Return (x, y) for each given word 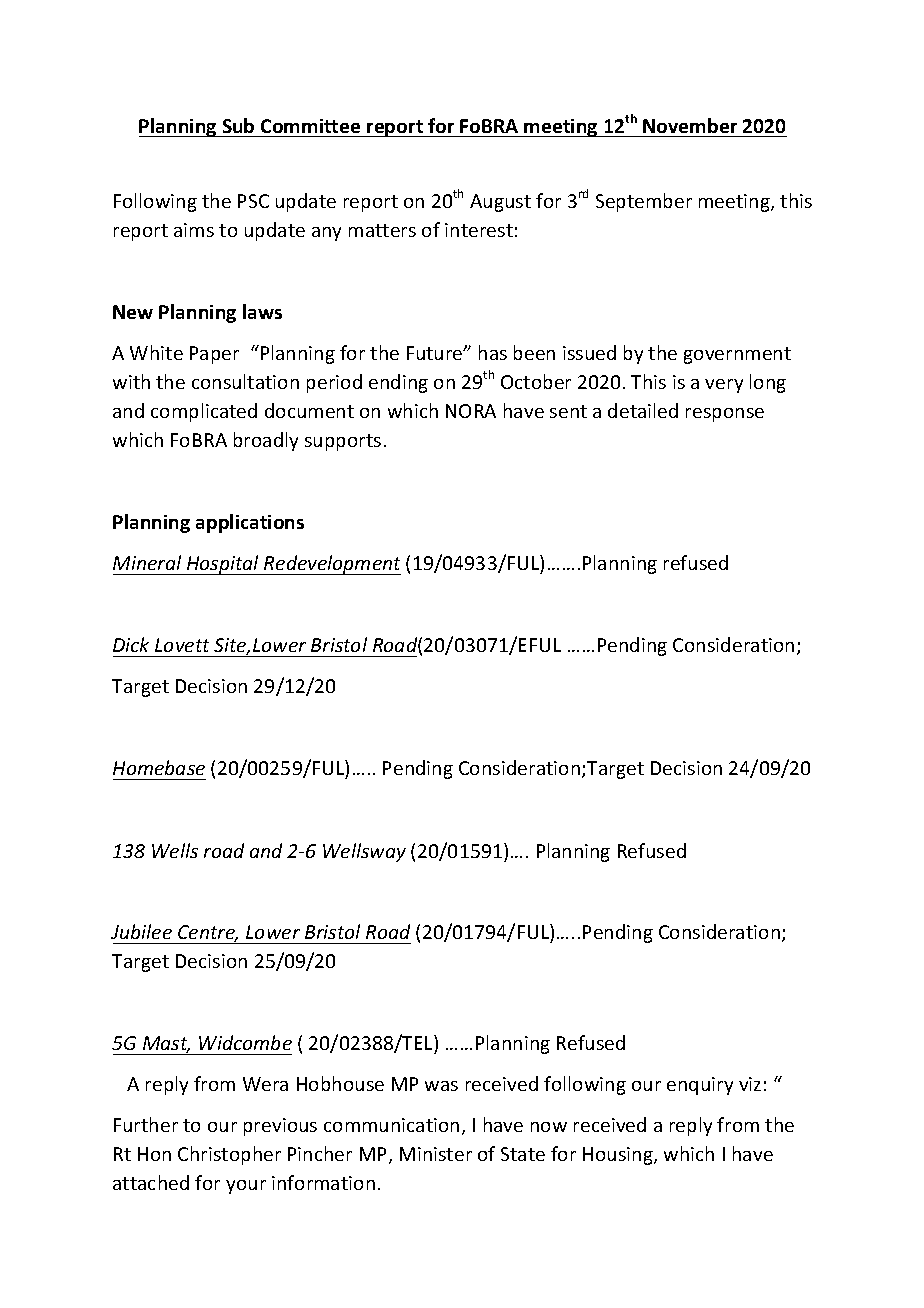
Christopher (229, 1155)
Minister (436, 1154)
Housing (619, 1156)
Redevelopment (331, 565)
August (500, 203)
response (725, 415)
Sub (238, 125)
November (690, 125)
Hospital (223, 565)
